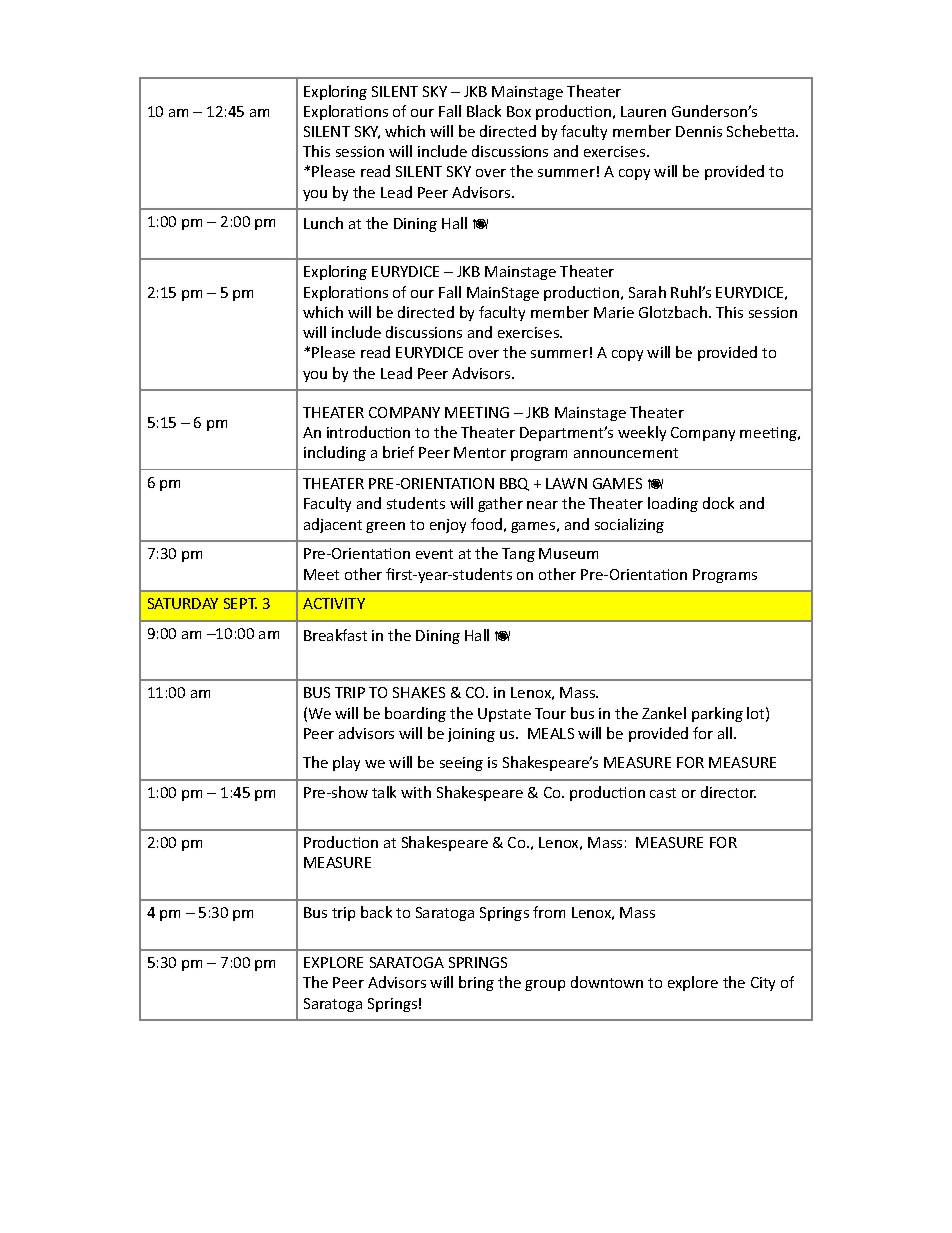 This document has height=1233, width=952. I want to click on back, so click(376, 912).
